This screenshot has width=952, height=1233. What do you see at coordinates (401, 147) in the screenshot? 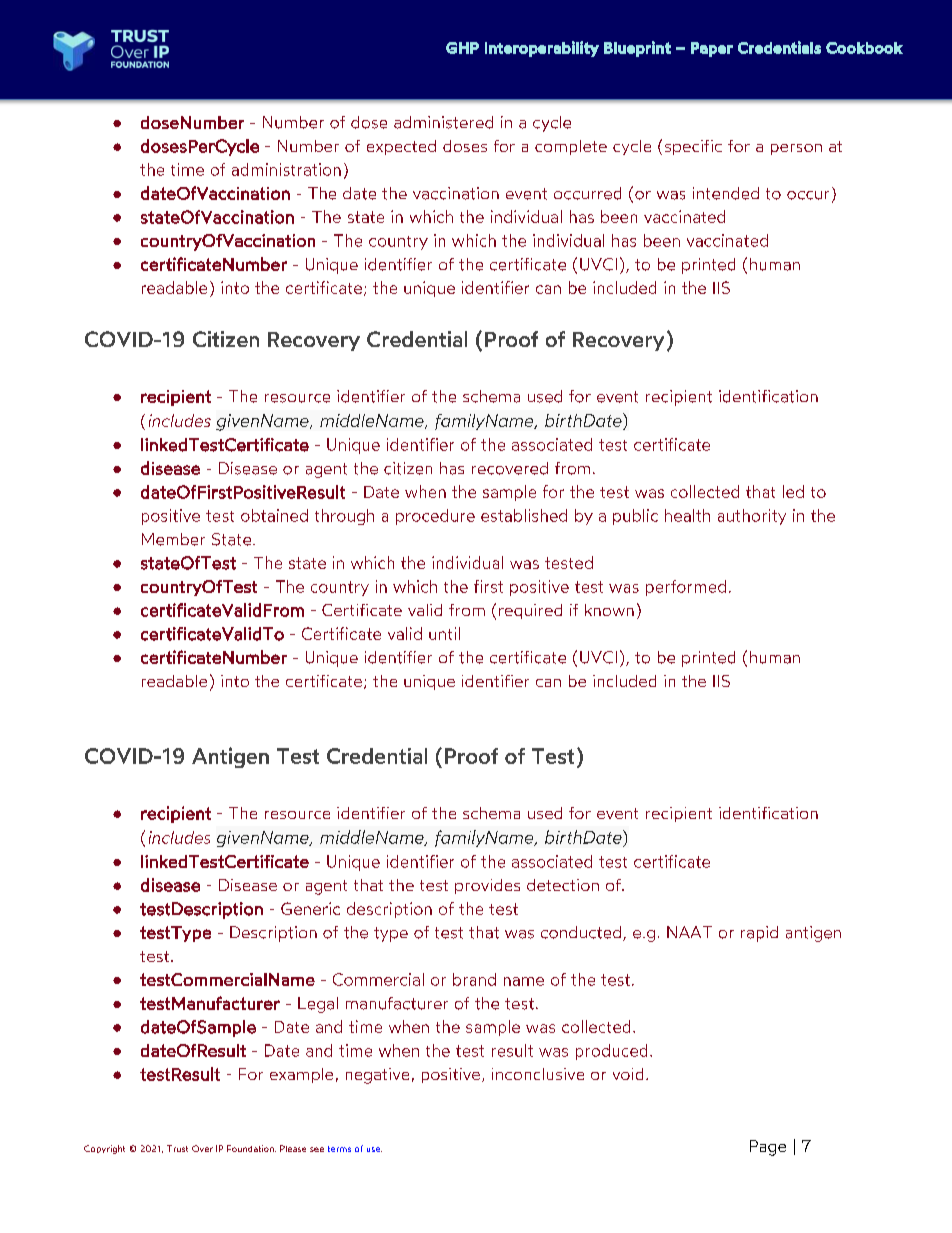
I see `expected` at bounding box center [401, 147].
